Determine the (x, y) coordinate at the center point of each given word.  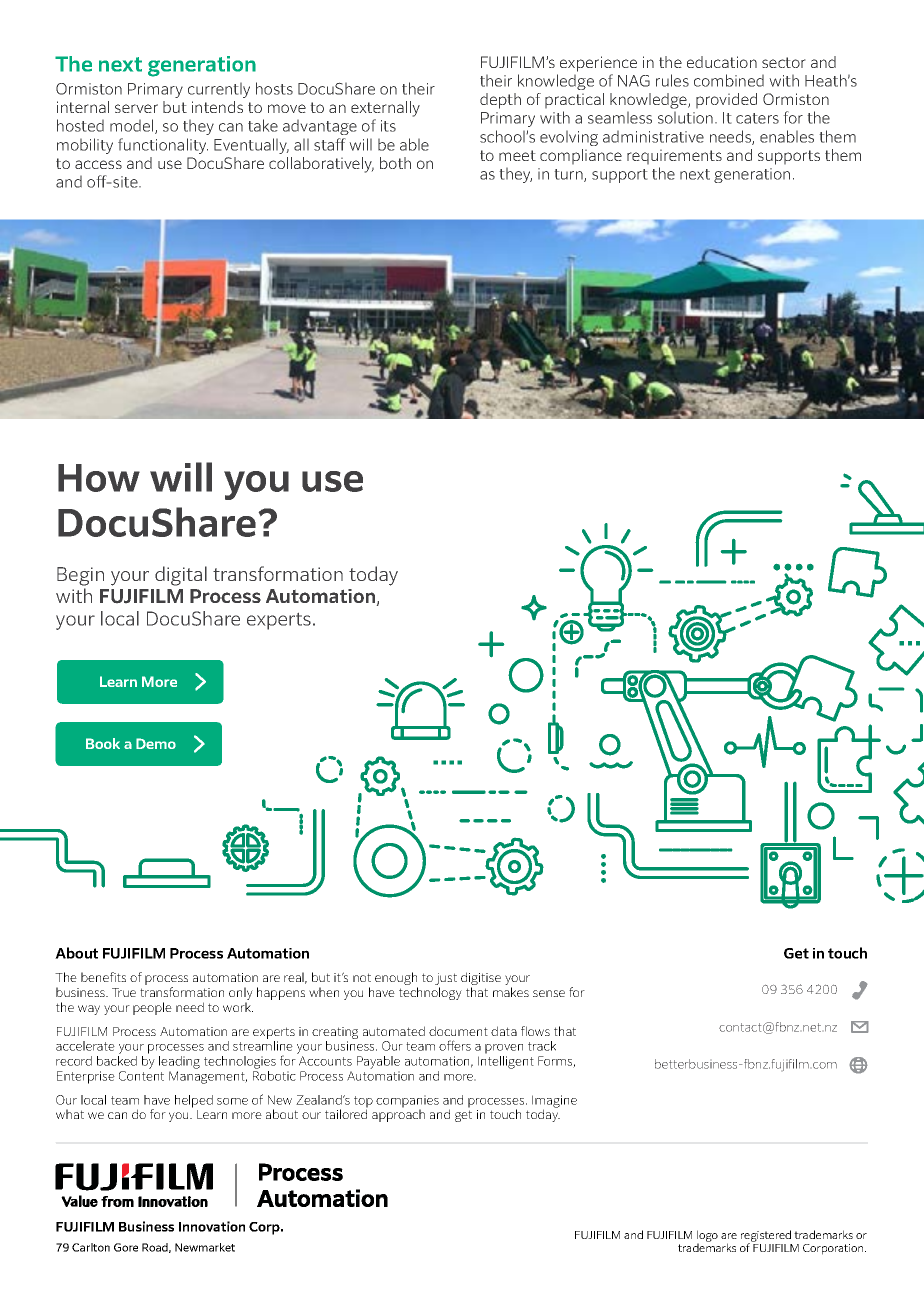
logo (707, 1237)
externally (385, 109)
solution (685, 117)
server (136, 108)
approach (398, 1114)
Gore (126, 1247)
